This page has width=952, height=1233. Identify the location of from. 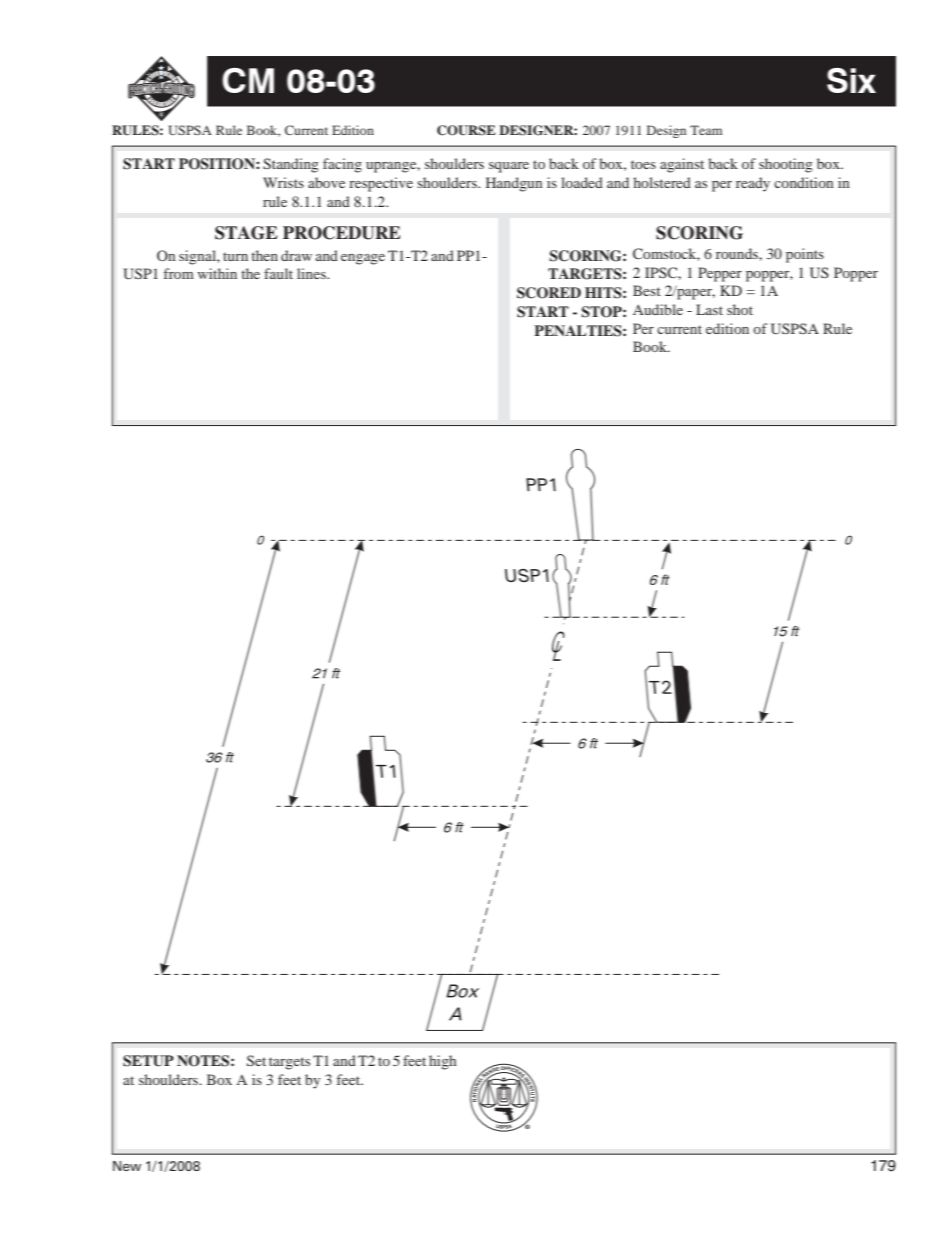
(179, 273).
